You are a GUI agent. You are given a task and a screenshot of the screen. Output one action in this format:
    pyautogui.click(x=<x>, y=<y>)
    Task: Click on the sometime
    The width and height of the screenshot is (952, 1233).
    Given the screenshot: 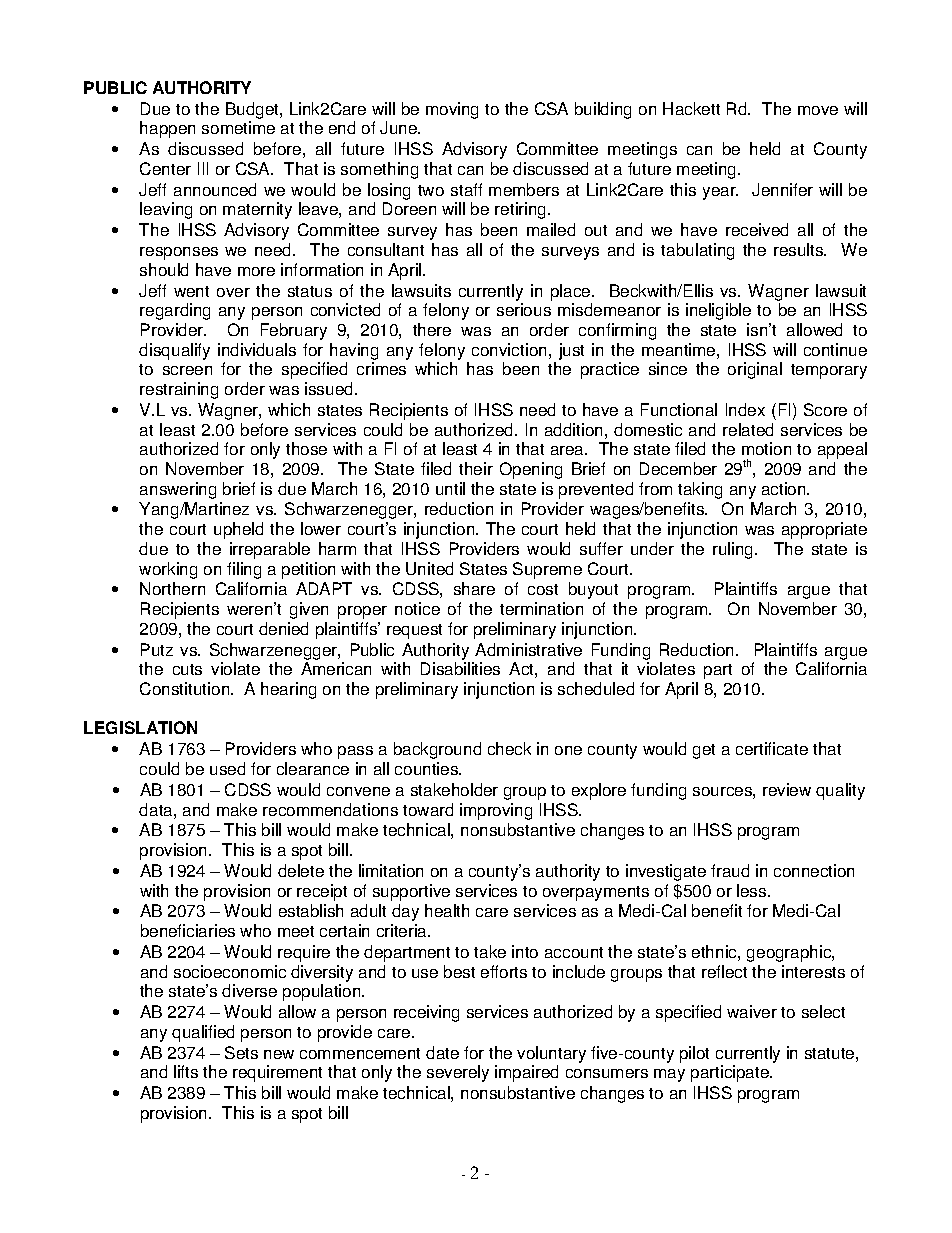 What is the action you would take?
    pyautogui.click(x=238, y=127)
